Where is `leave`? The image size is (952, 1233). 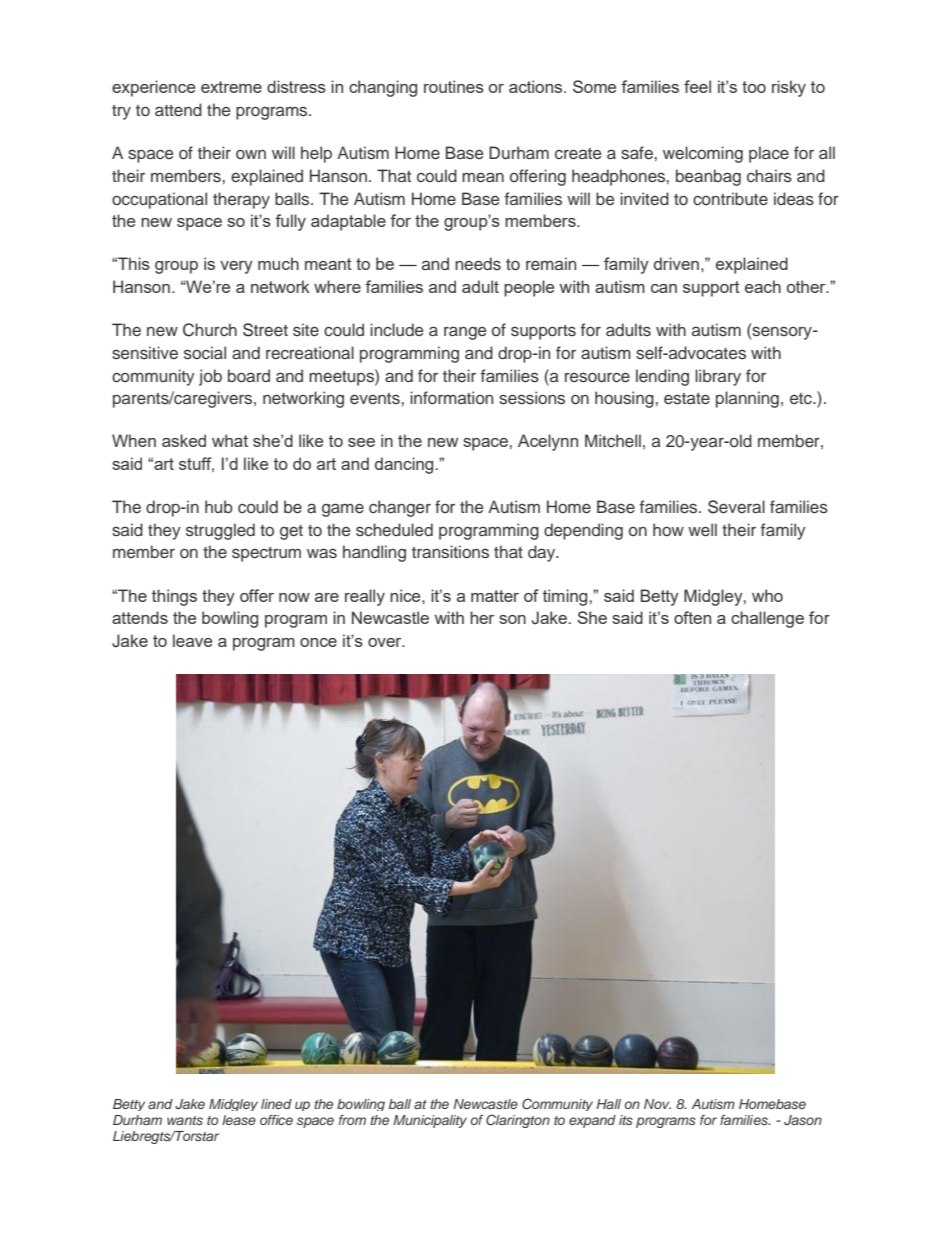 leave is located at coordinates (192, 640).
